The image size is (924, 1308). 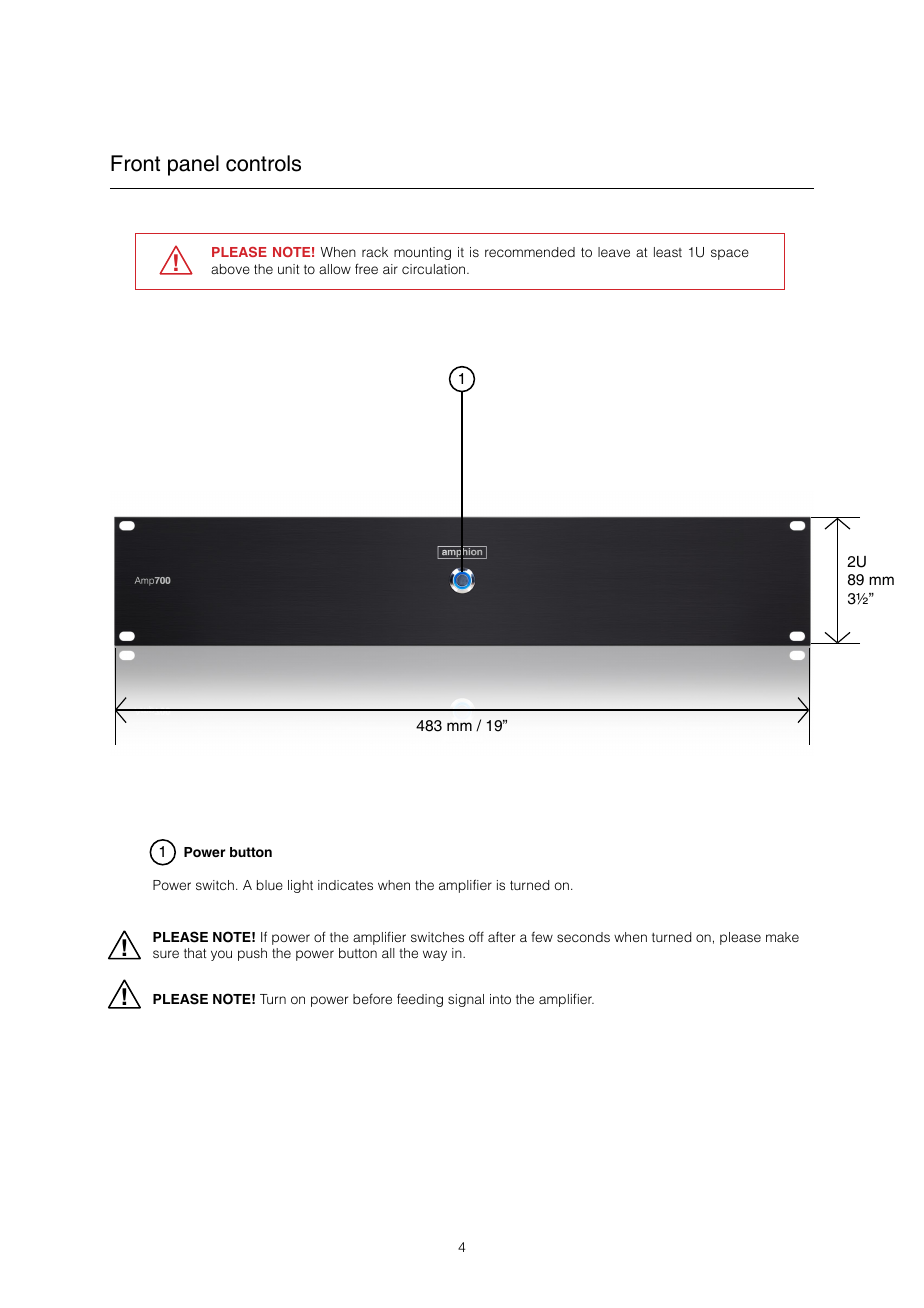 I want to click on mounting, so click(x=422, y=253).
